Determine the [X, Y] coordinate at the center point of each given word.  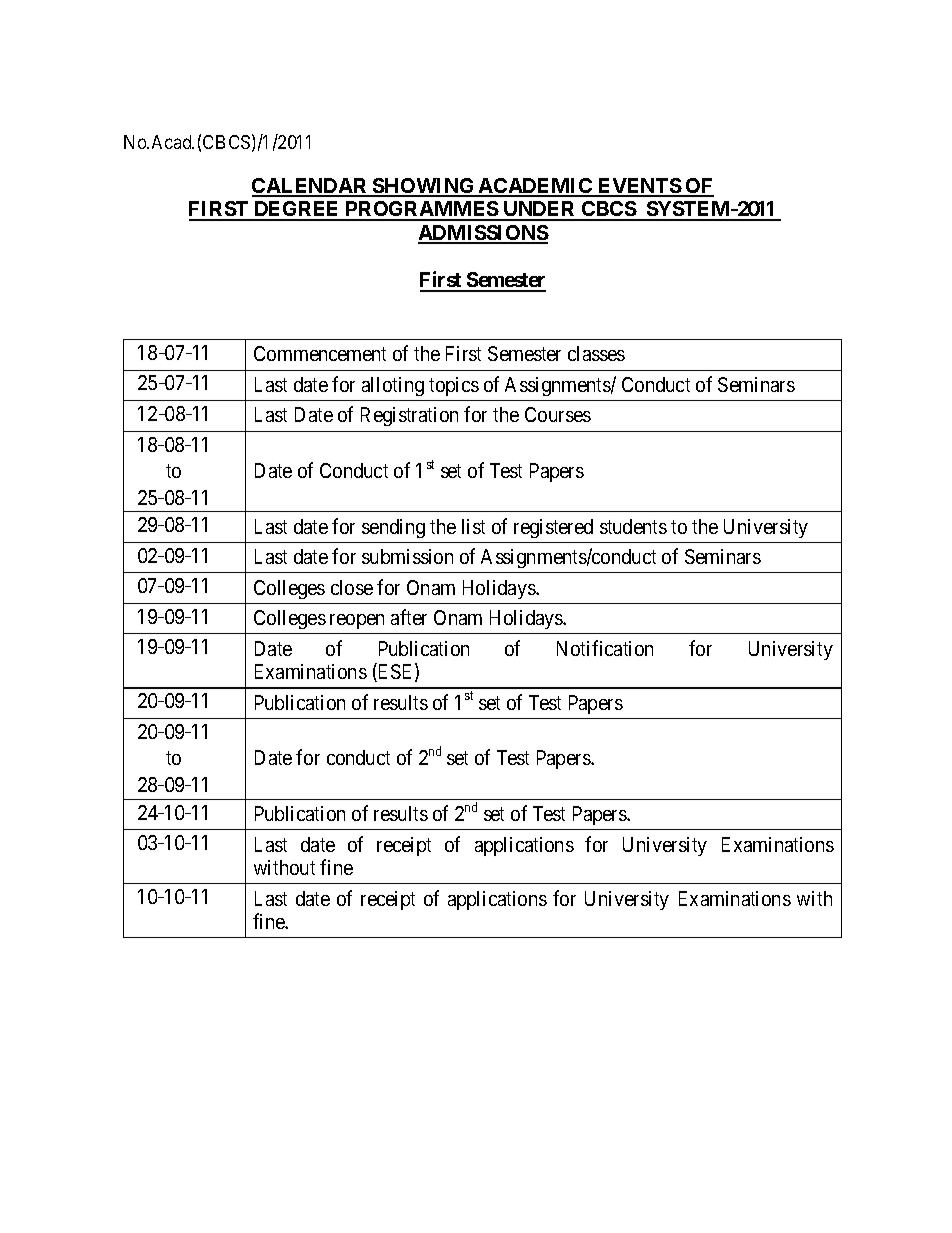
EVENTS [639, 187]
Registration [409, 416]
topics [454, 386]
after [409, 617]
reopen [357, 621]
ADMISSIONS [483, 234]
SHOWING [424, 187]
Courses [558, 414]
